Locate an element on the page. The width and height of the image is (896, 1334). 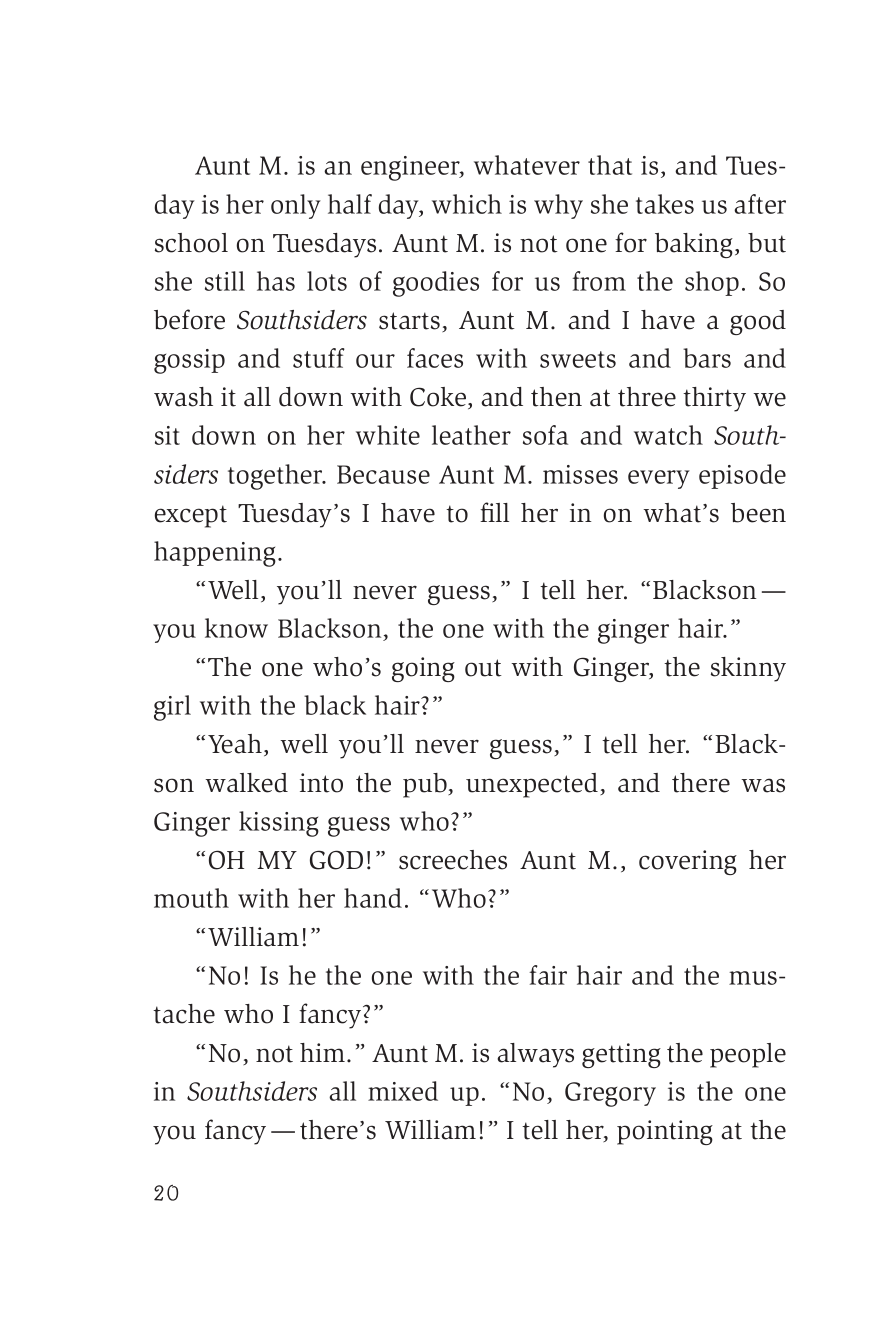
takes is located at coordinates (665, 204).
